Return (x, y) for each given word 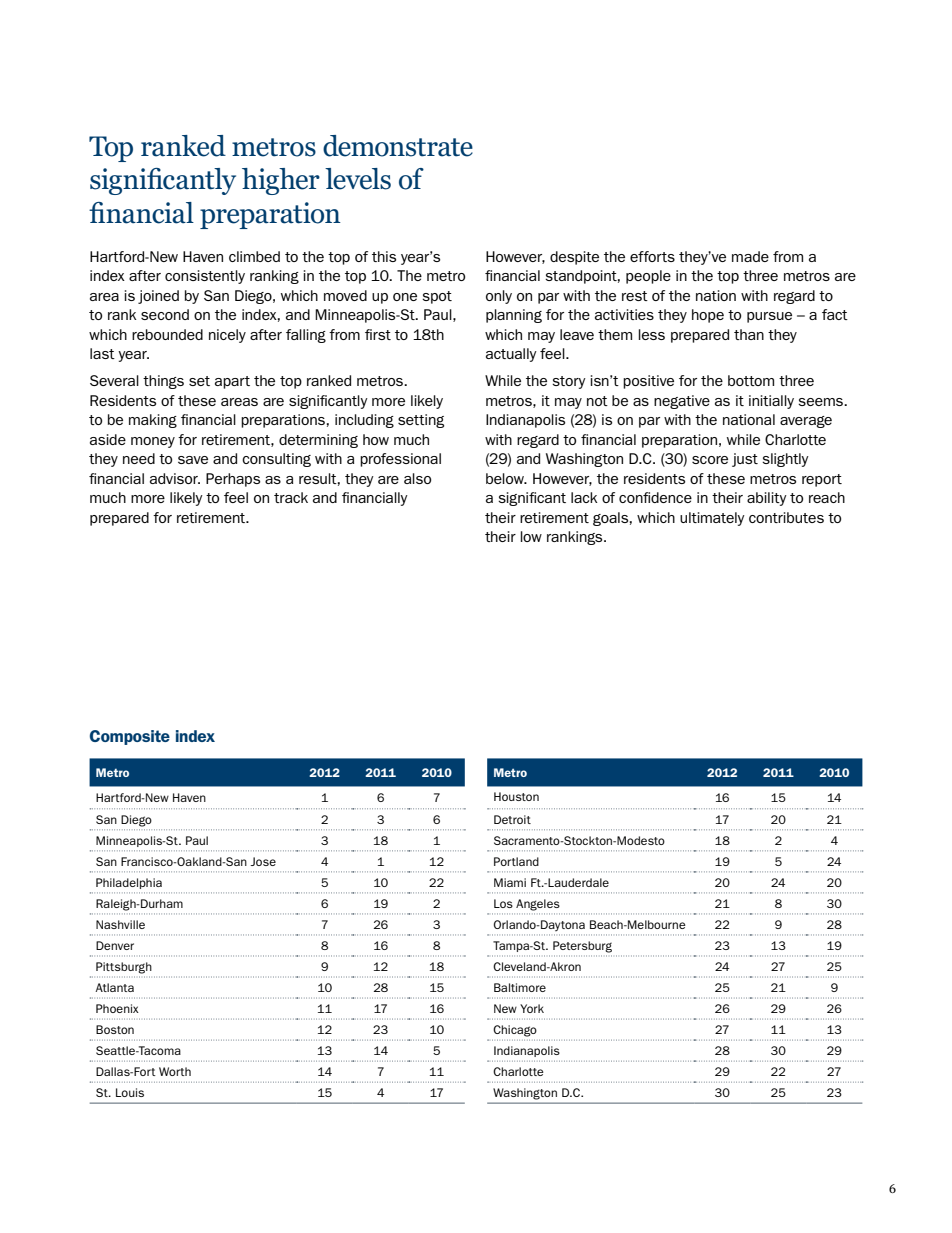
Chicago (515, 1031)
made (750, 256)
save (193, 460)
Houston (516, 796)
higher (281, 181)
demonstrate (398, 146)
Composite (130, 737)
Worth (175, 1071)
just (745, 460)
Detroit (512, 819)
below (506, 478)
